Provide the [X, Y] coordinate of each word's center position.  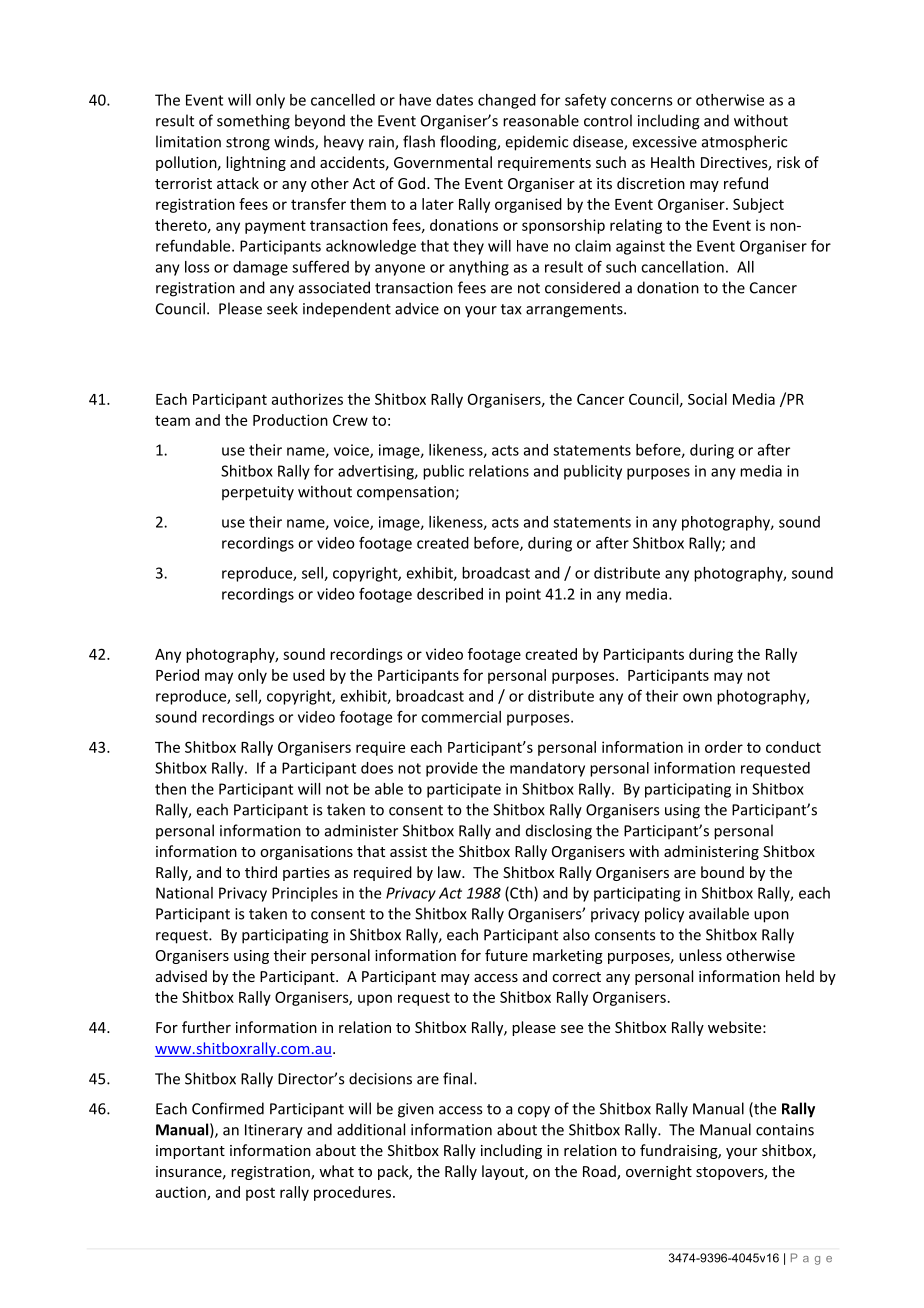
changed [507, 101]
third [261, 872]
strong [248, 144]
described [450, 594]
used [309, 675]
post [260, 1194]
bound [722, 872]
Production [290, 420]
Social [707, 399]
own [697, 697]
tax [511, 309]
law [450, 872]
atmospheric [744, 143]
